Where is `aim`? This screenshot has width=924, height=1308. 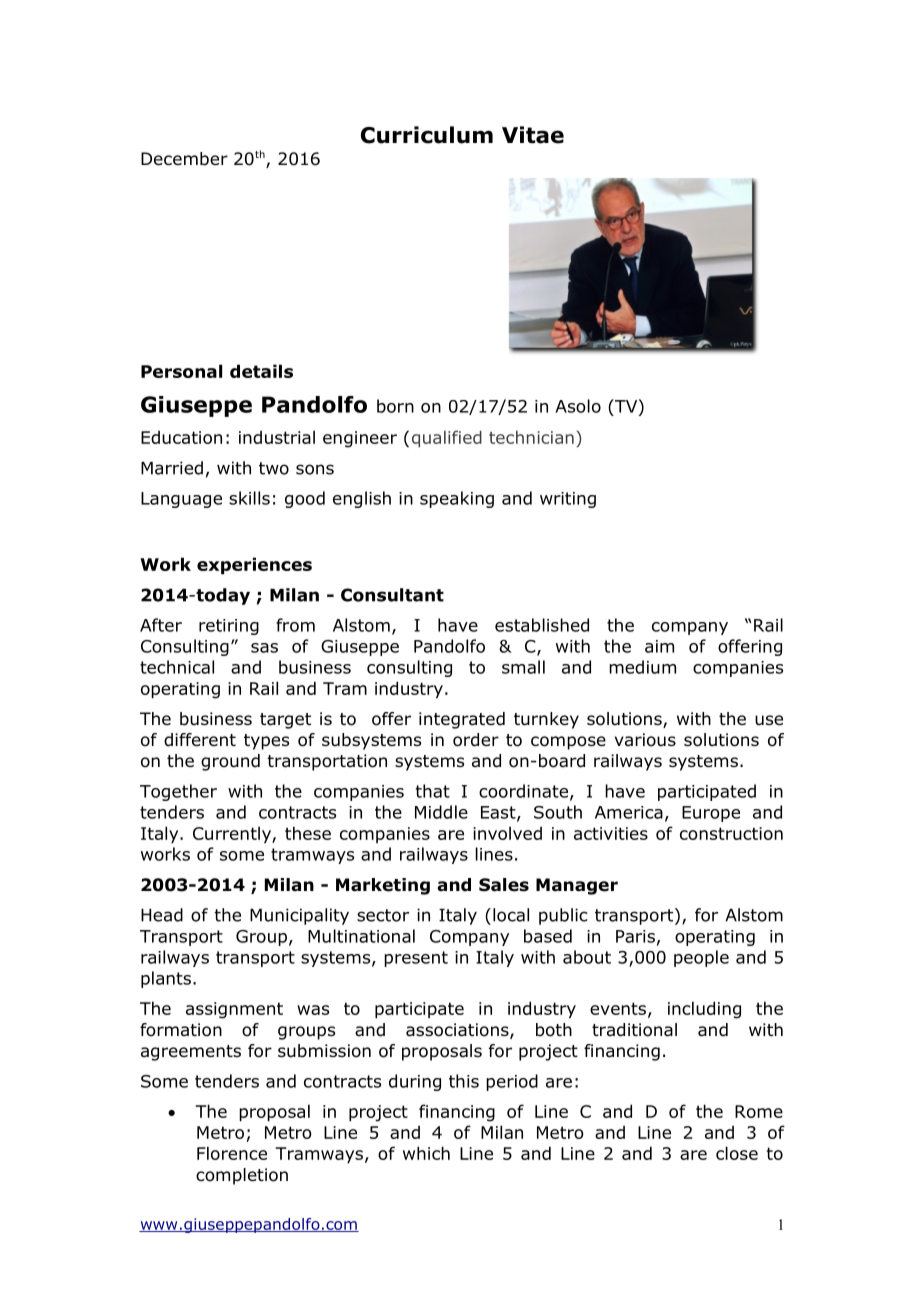
aim is located at coordinates (659, 646).
